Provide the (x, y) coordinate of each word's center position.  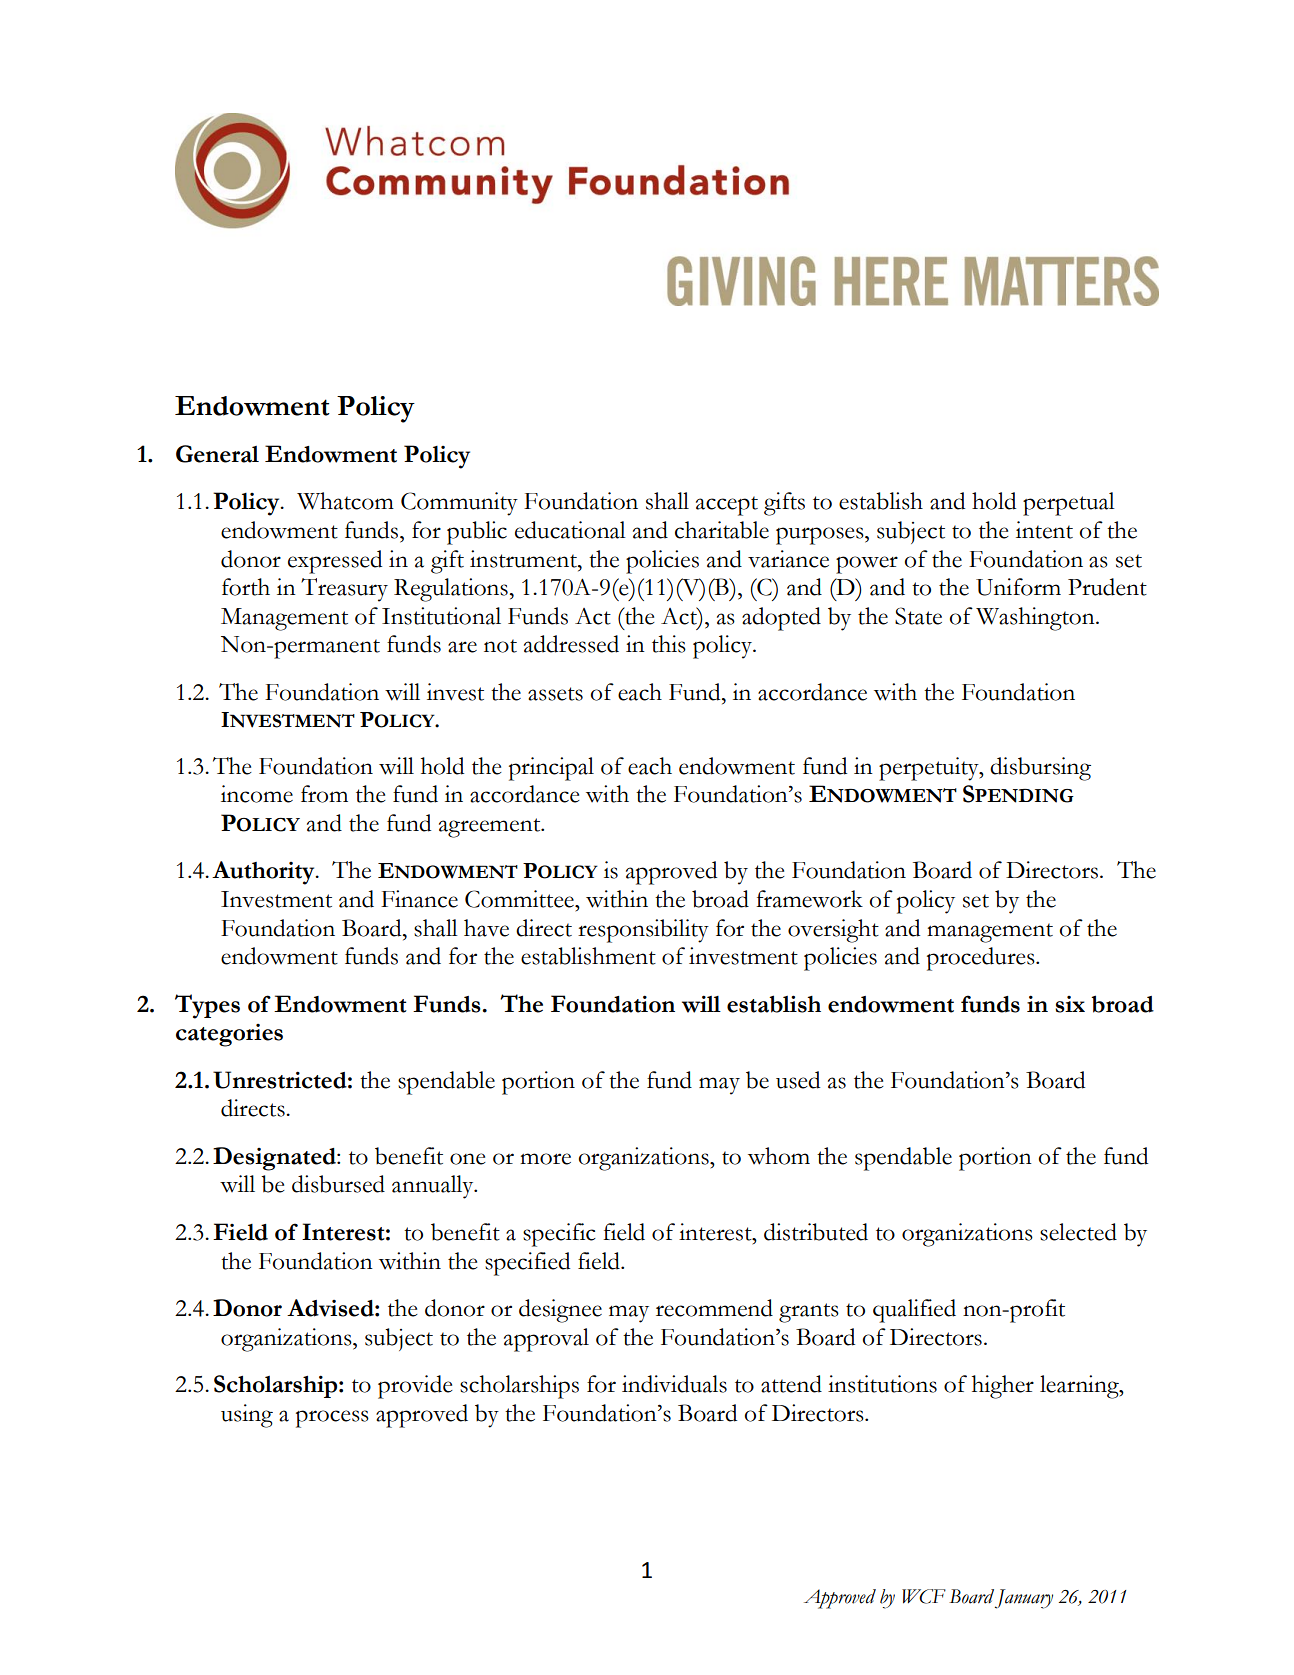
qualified (914, 1311)
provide (415, 1387)
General (217, 454)
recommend (714, 1308)
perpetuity (930, 769)
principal (551, 769)
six (1070, 1004)
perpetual (1069, 504)
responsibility (643, 931)
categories (229, 1035)
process (332, 1419)
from (324, 794)
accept (727, 506)
